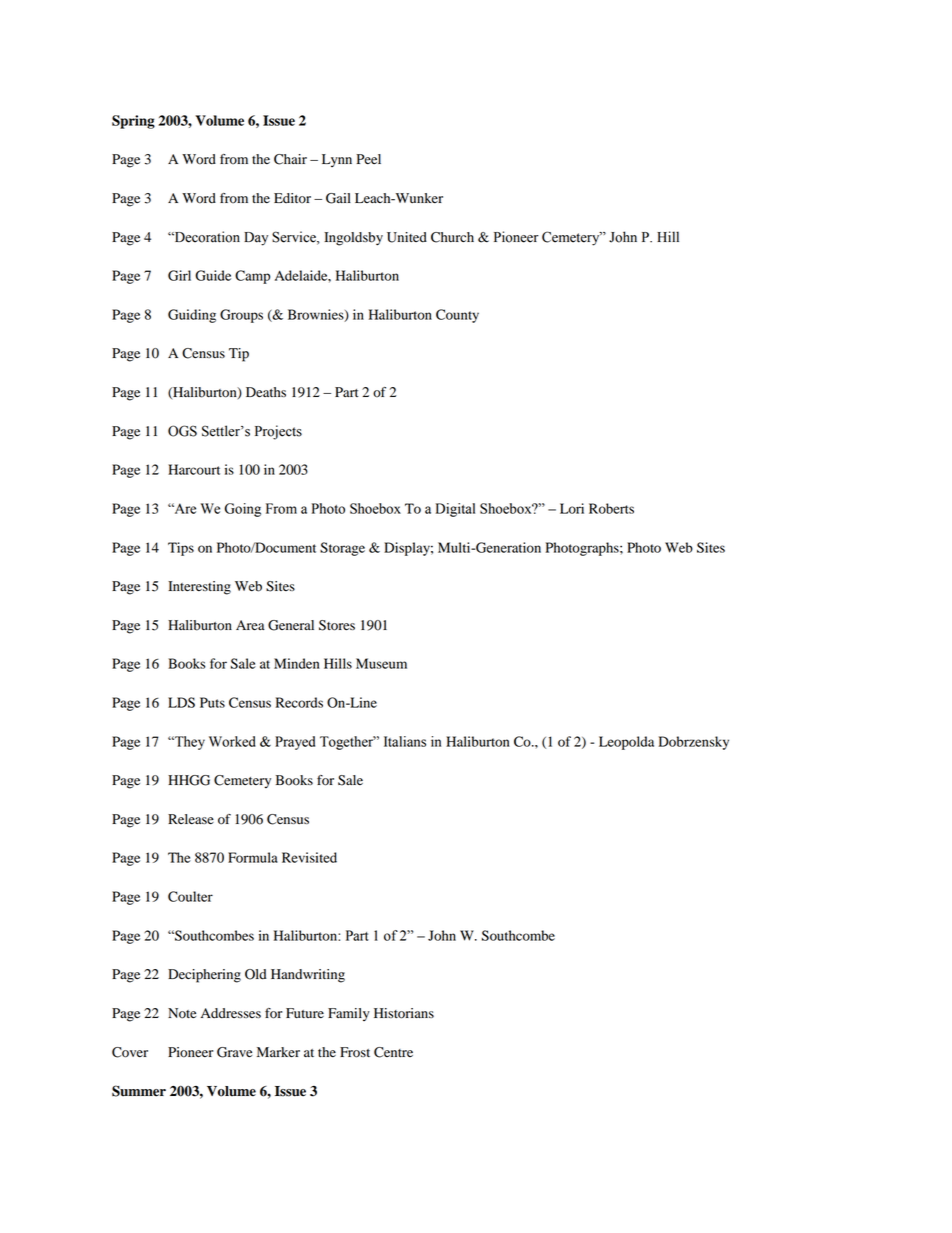  I want to click on Church, so click(452, 237).
